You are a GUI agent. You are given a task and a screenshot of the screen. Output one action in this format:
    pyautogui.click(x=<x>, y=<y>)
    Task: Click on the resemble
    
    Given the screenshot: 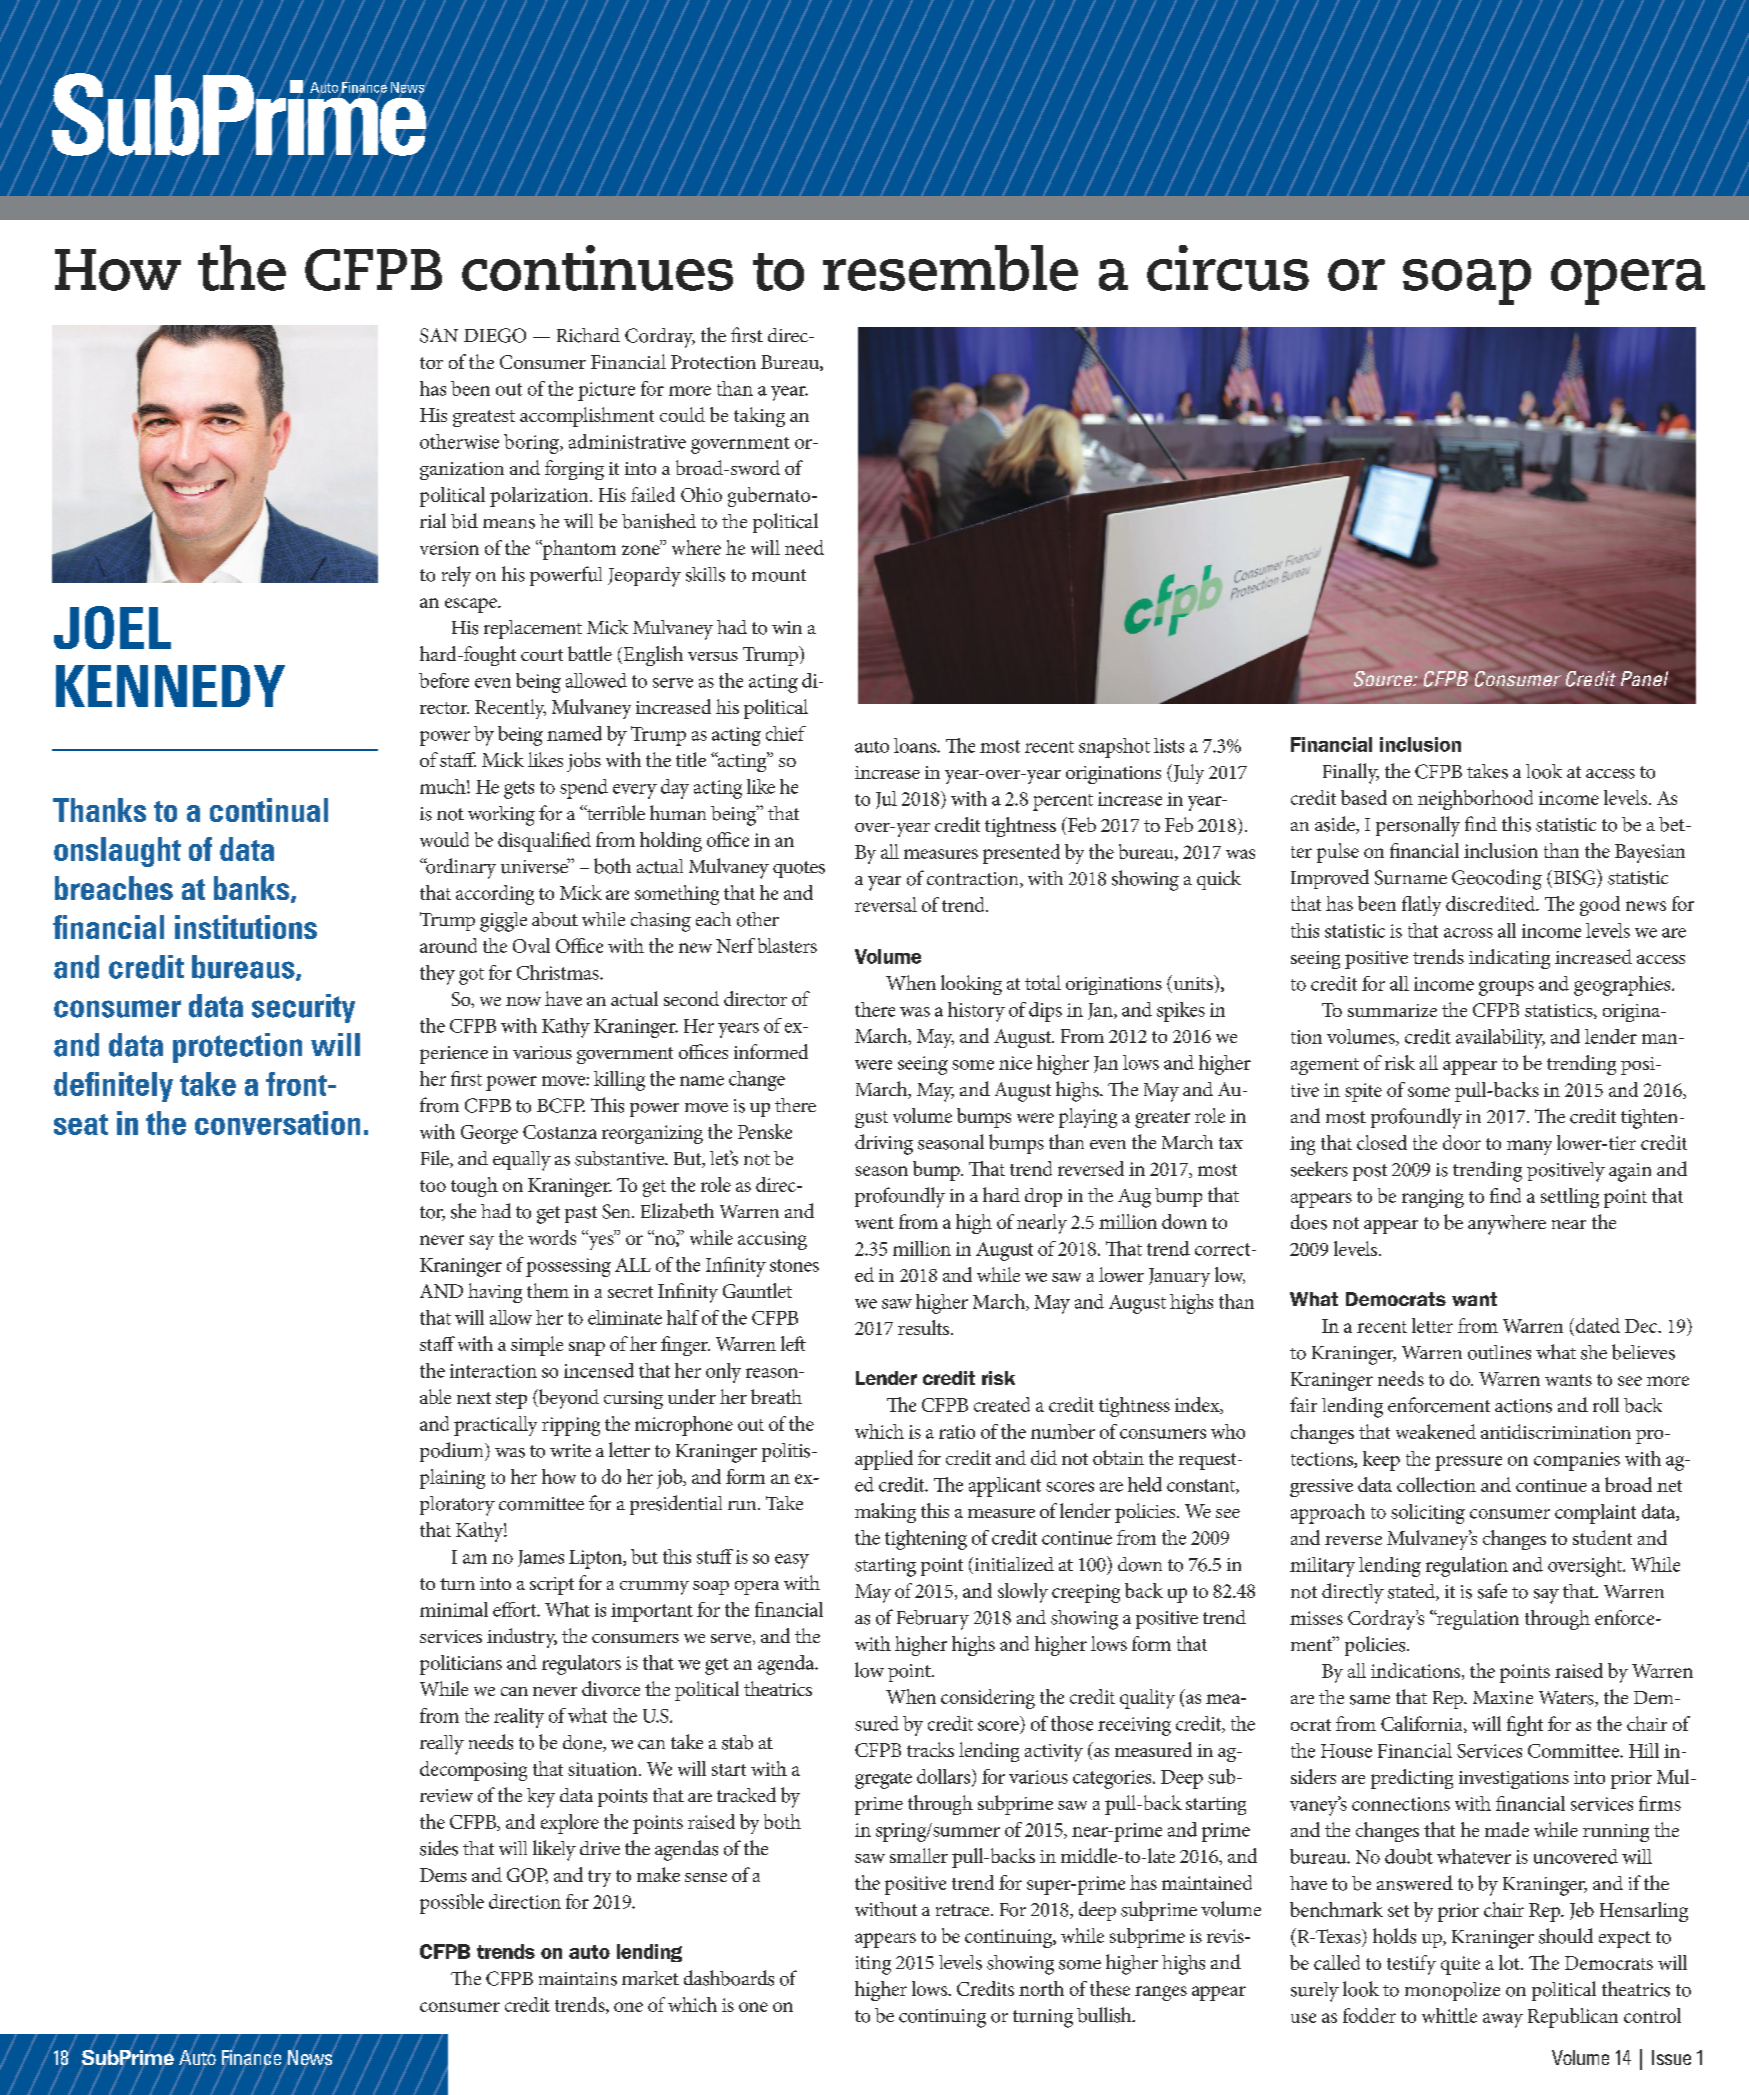 What is the action you would take?
    pyautogui.click(x=950, y=268)
